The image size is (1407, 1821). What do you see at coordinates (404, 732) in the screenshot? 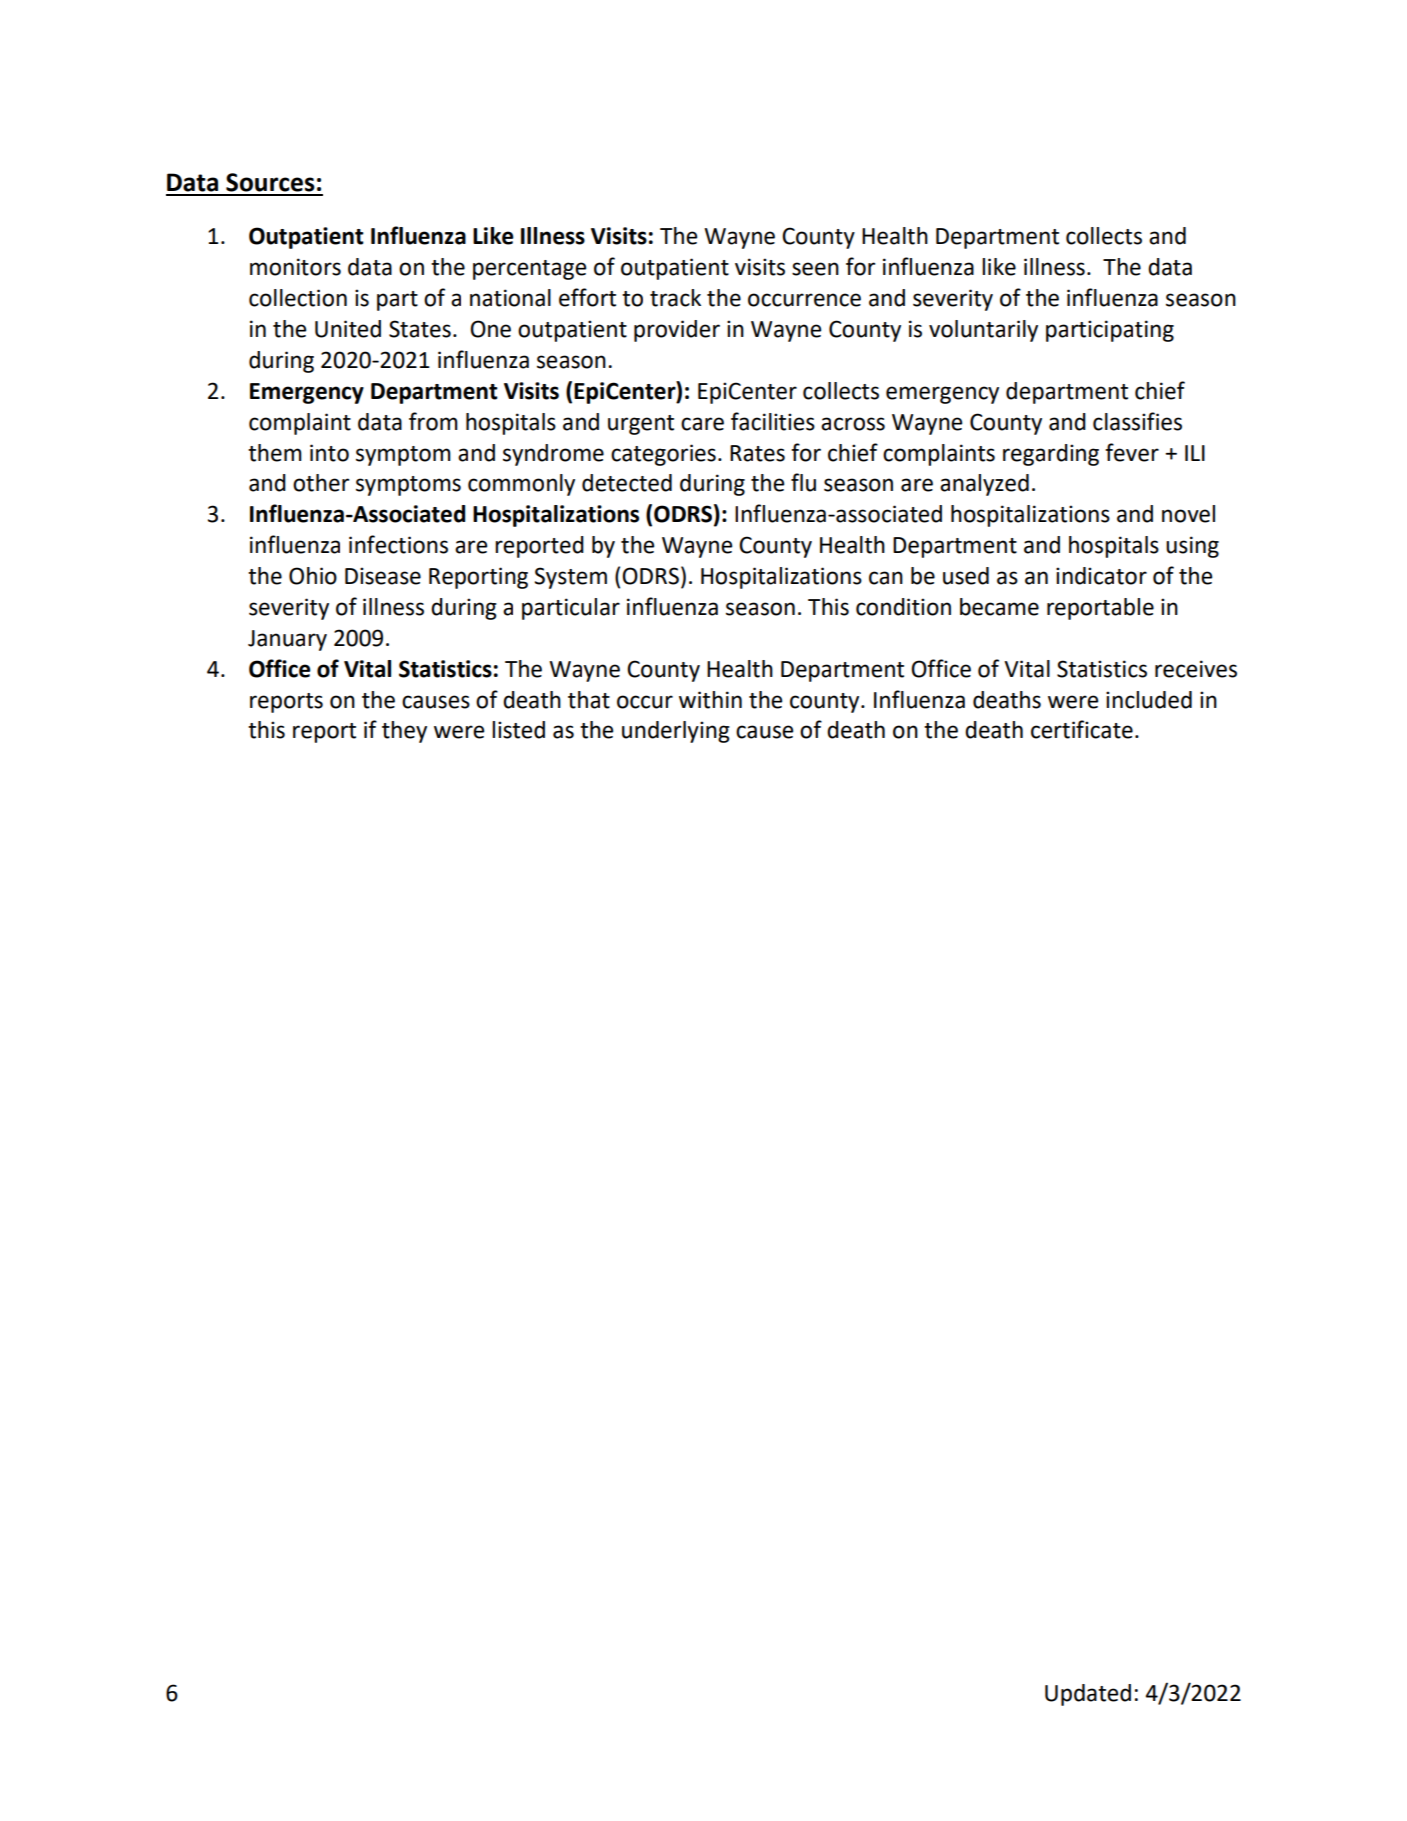
I see `they` at bounding box center [404, 732].
